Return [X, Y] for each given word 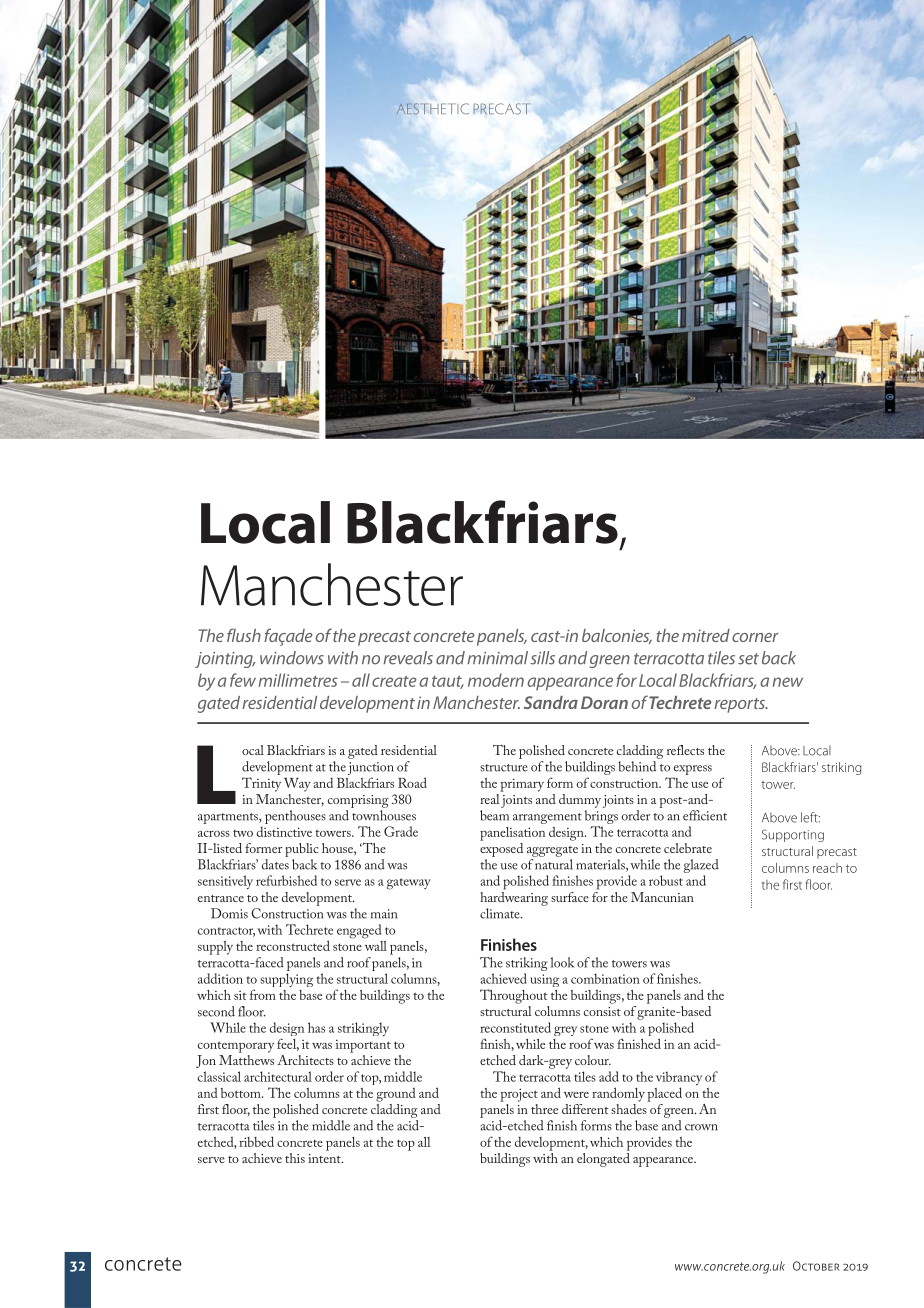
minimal [497, 658]
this [295, 1158]
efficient [705, 815]
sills [542, 658]
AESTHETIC [432, 109]
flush [244, 635]
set [748, 659]
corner [755, 637]
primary [522, 785]
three [544, 1109]
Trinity [261, 784]
